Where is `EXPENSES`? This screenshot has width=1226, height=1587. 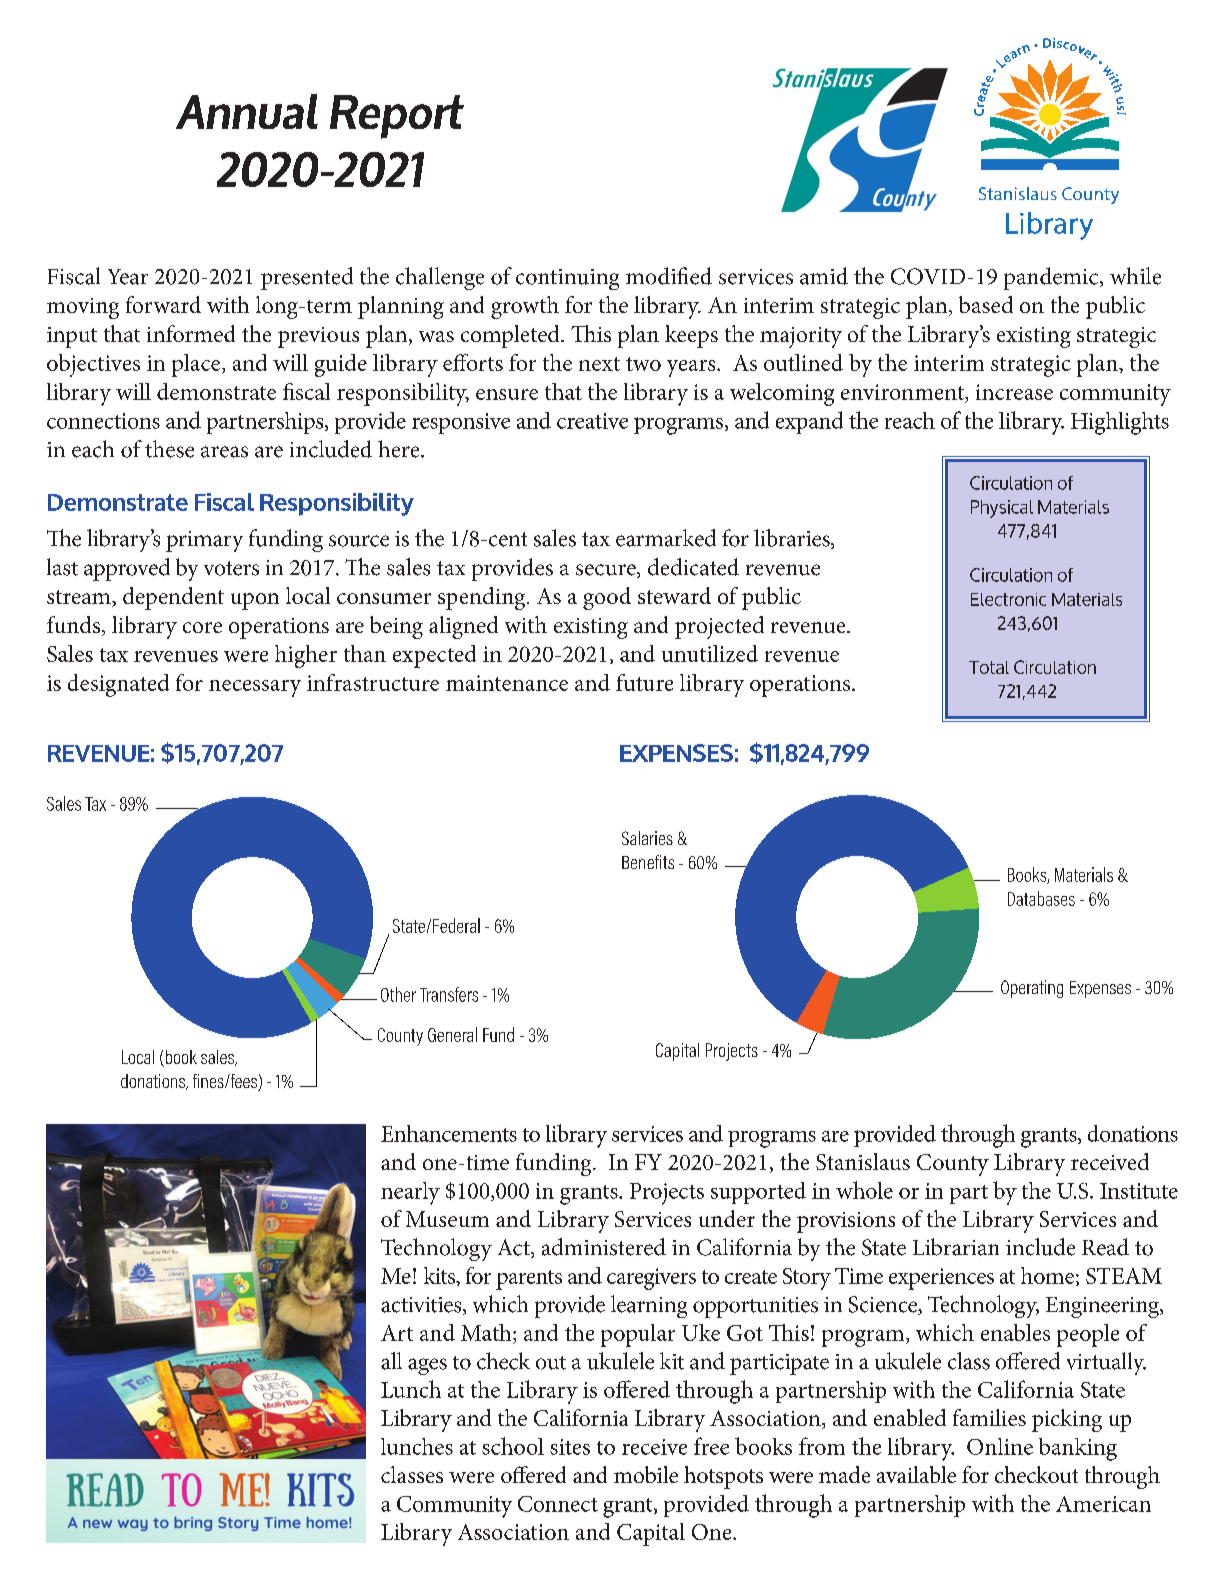
EXPENSES is located at coordinates (676, 753).
